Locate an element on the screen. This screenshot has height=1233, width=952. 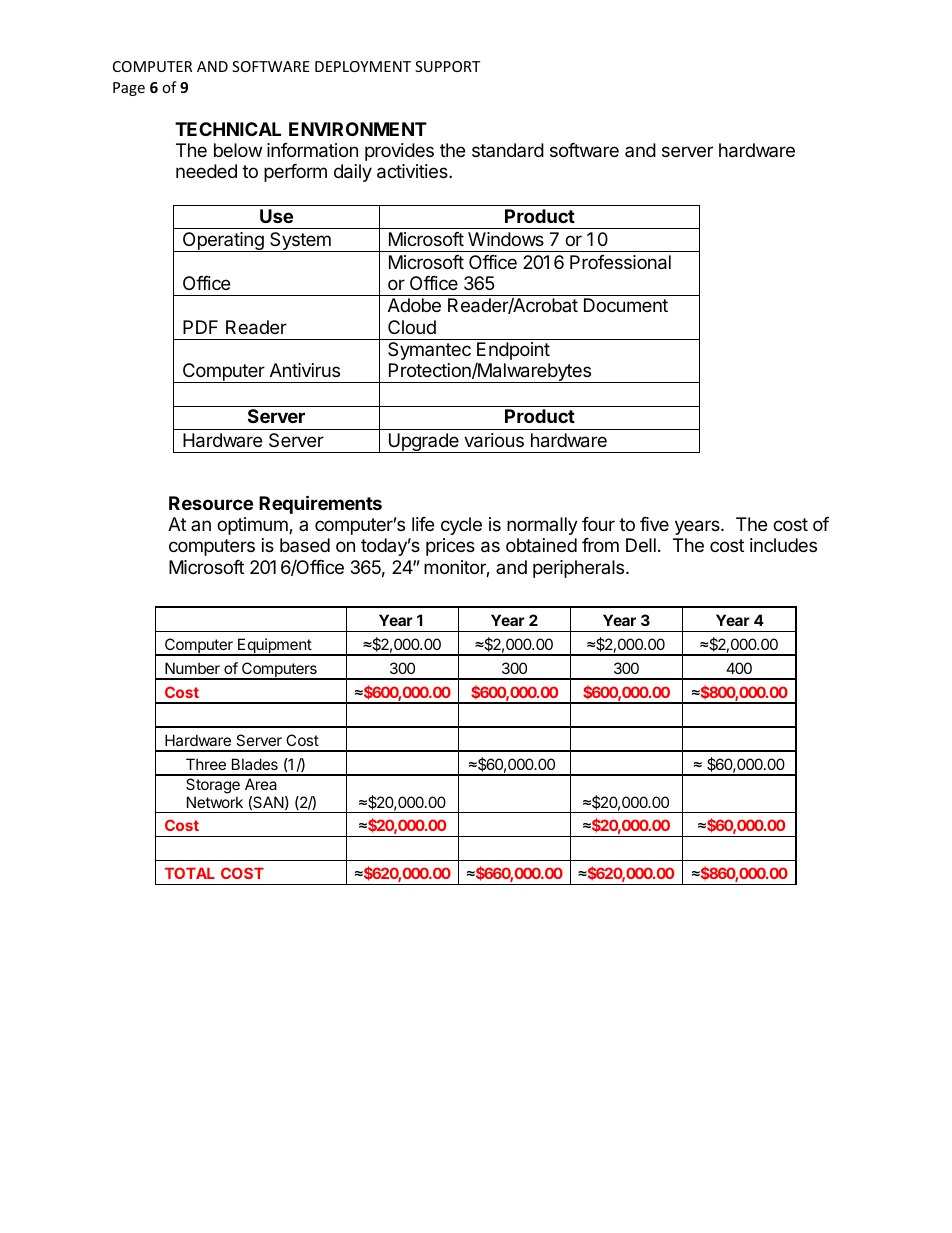
prices is located at coordinates (450, 547).
